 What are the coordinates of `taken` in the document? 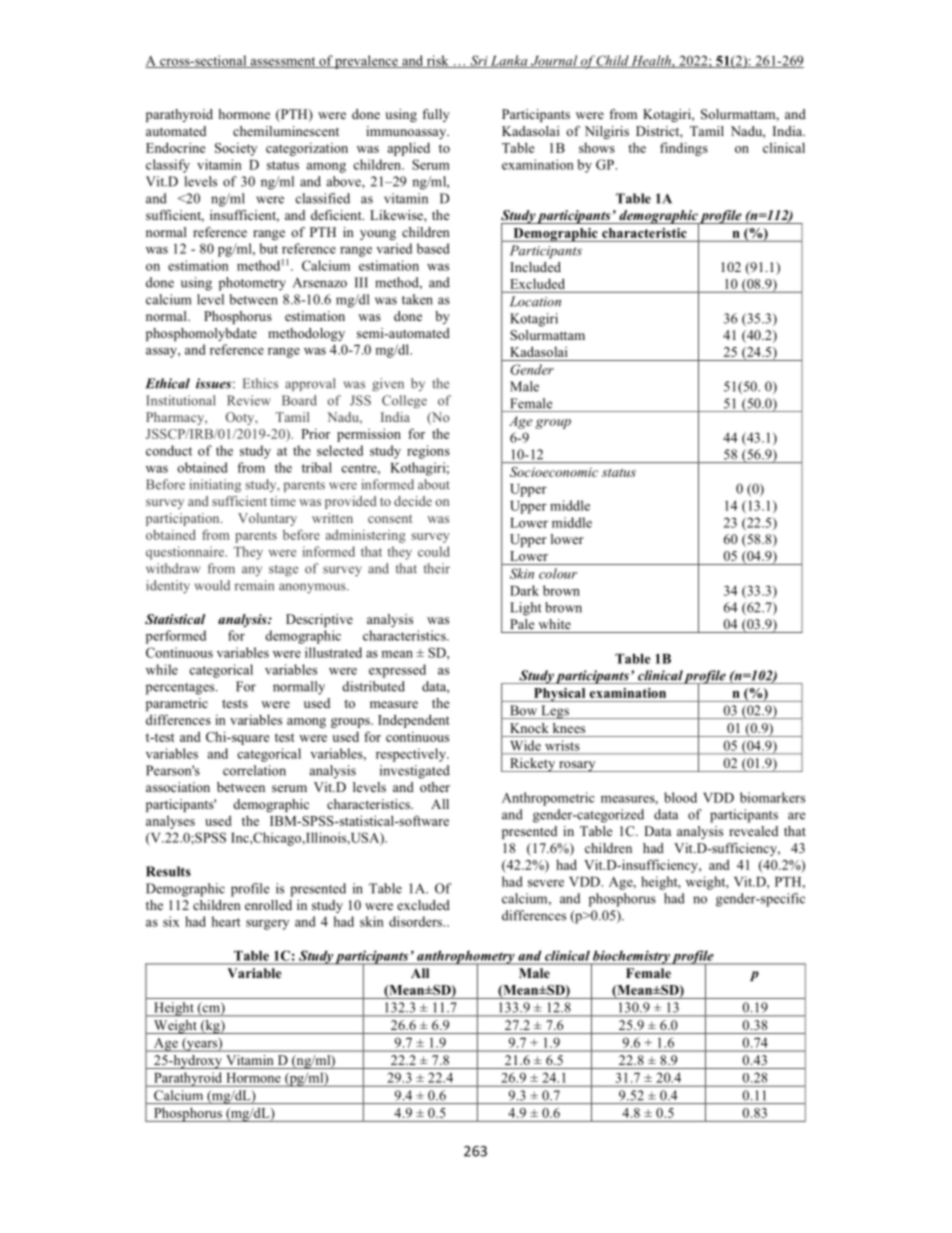 It's located at (417, 299).
